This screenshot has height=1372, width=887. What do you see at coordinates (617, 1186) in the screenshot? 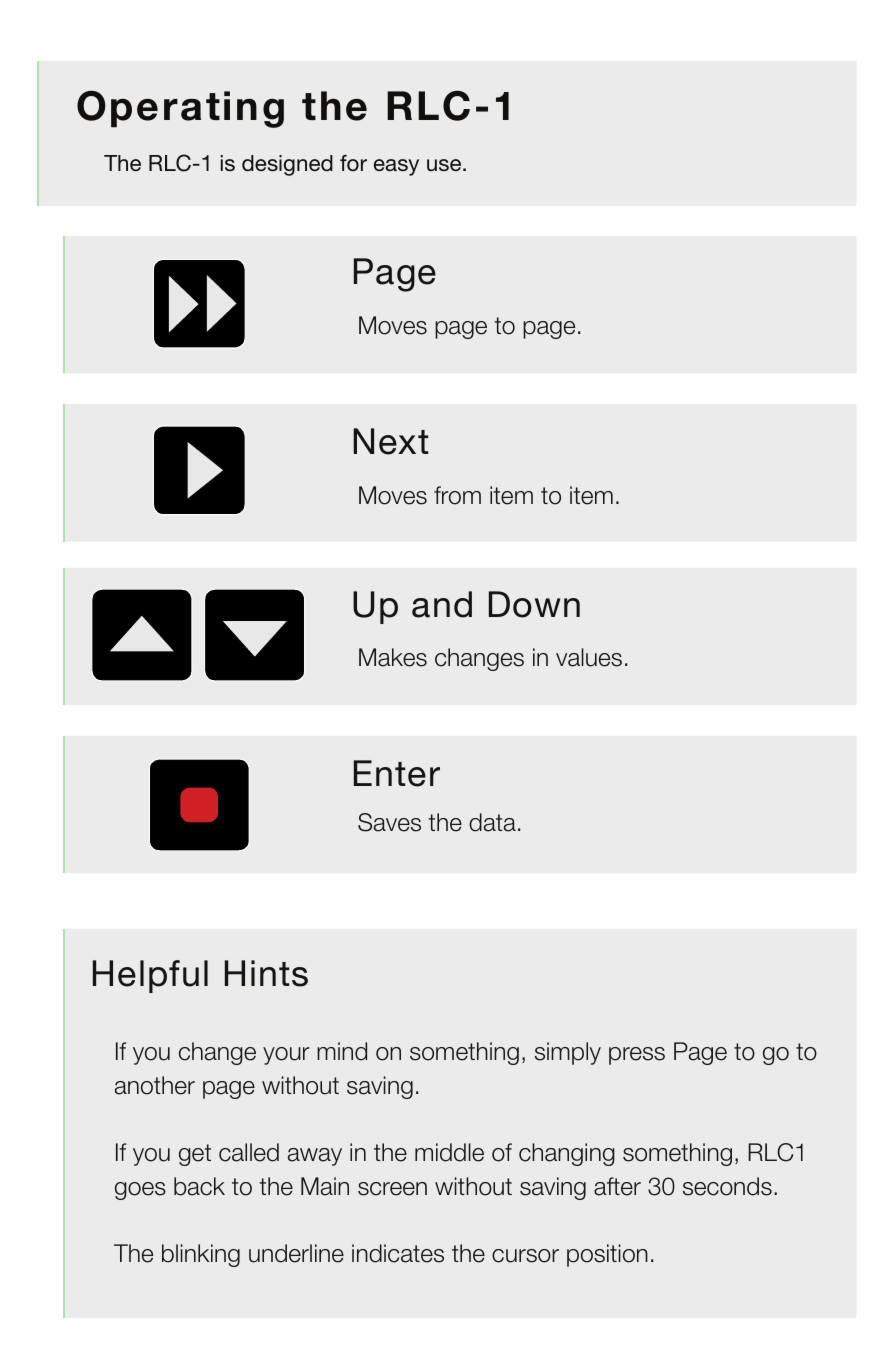
I see `after` at bounding box center [617, 1186].
